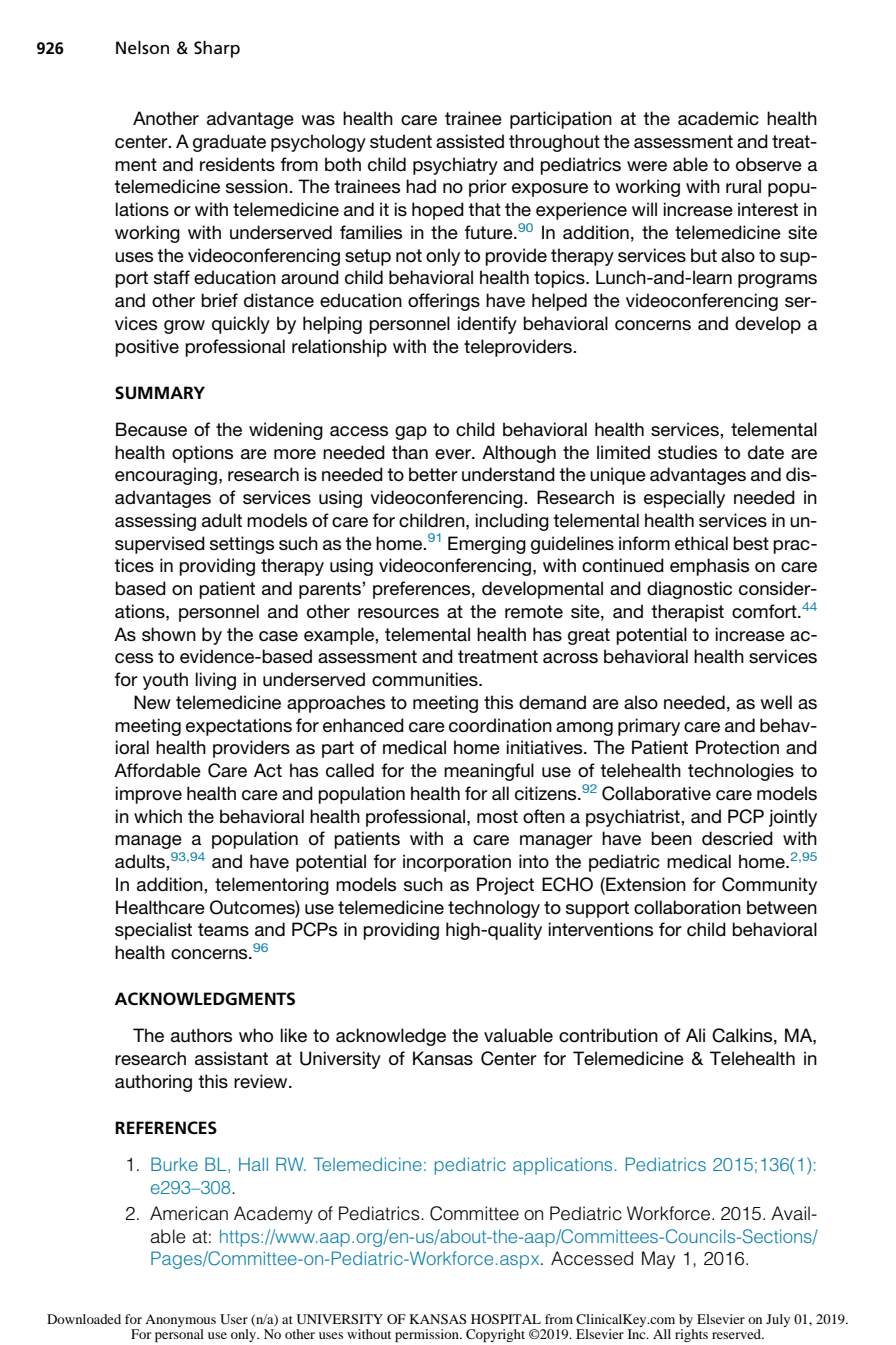 The width and height of the page is (896, 1345). I want to click on especially, so click(684, 499).
